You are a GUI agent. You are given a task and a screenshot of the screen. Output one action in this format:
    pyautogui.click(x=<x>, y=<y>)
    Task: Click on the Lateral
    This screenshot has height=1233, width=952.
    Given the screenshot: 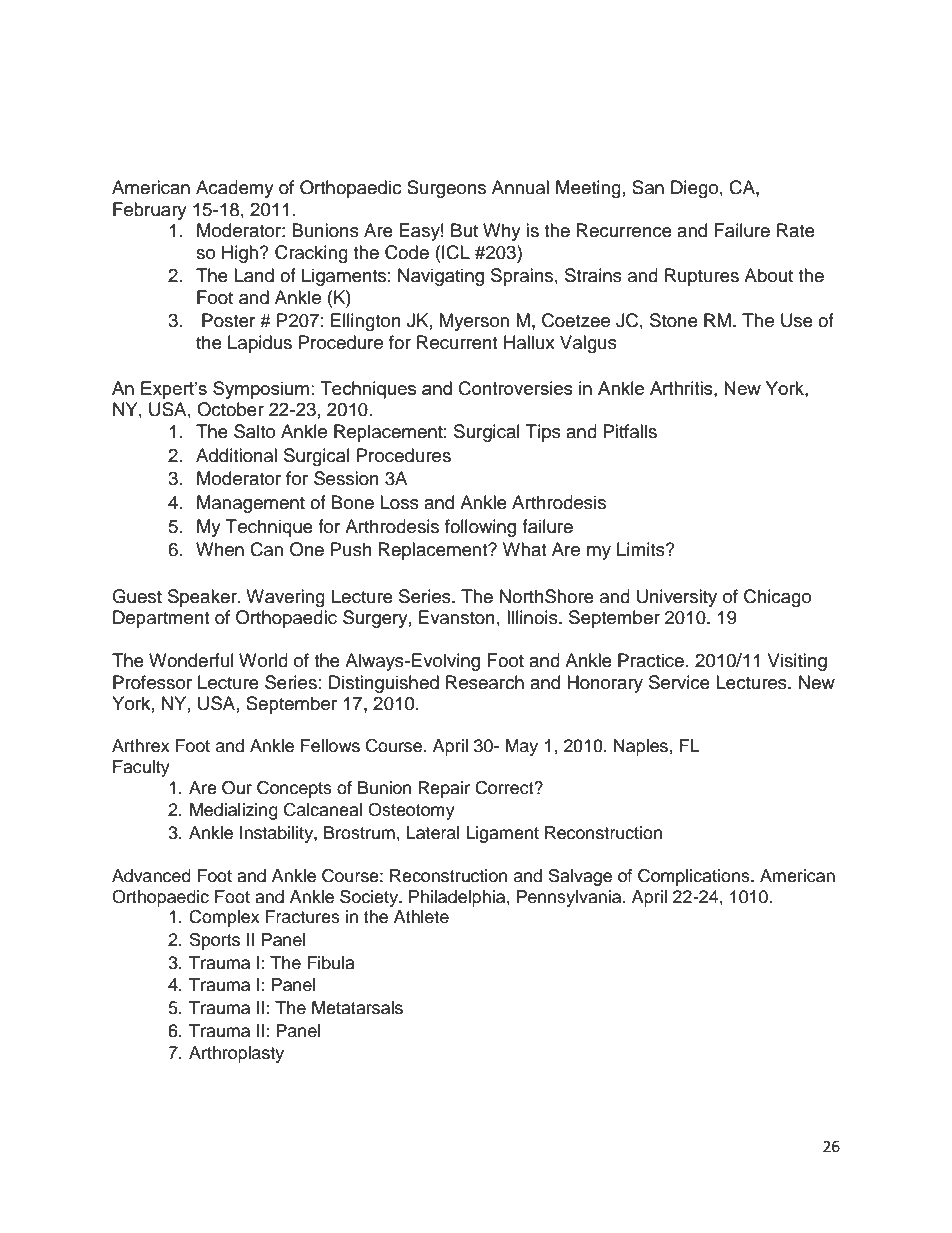 What is the action you would take?
    pyautogui.click(x=433, y=833)
